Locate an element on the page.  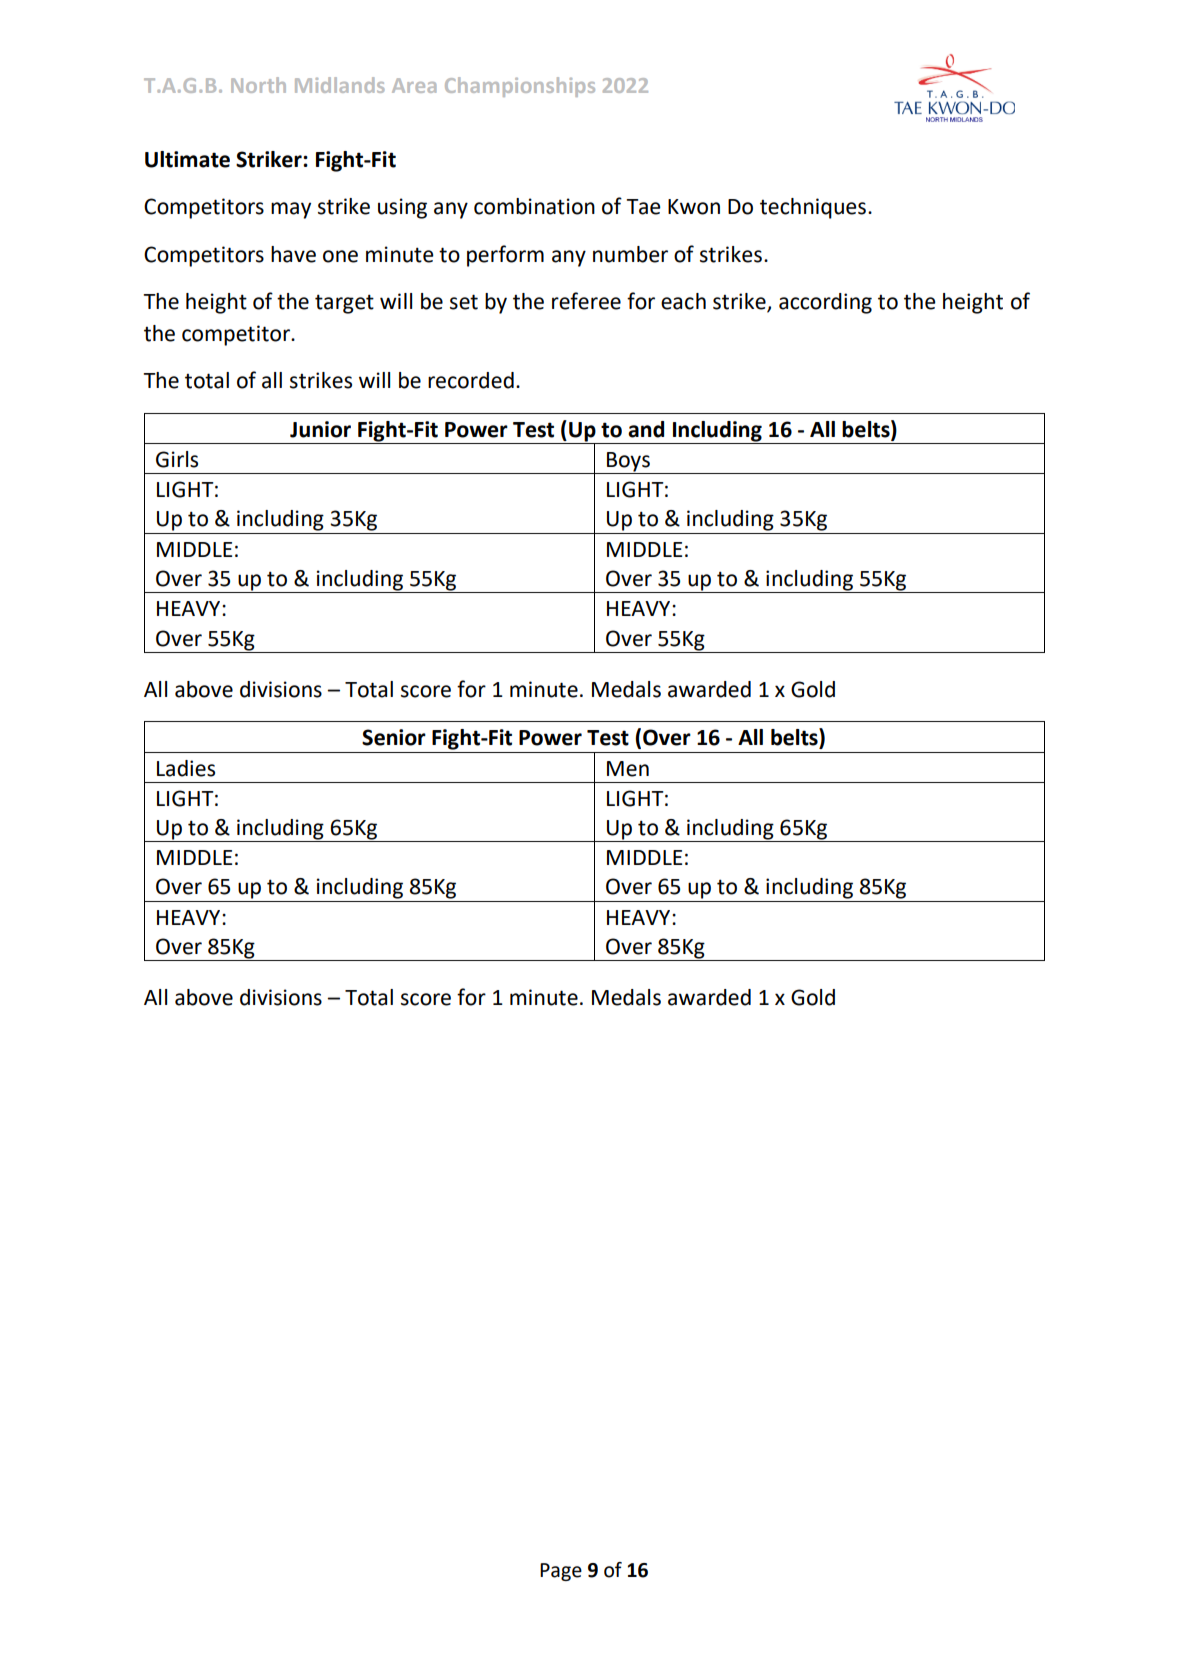
Ladies is located at coordinates (186, 768).
